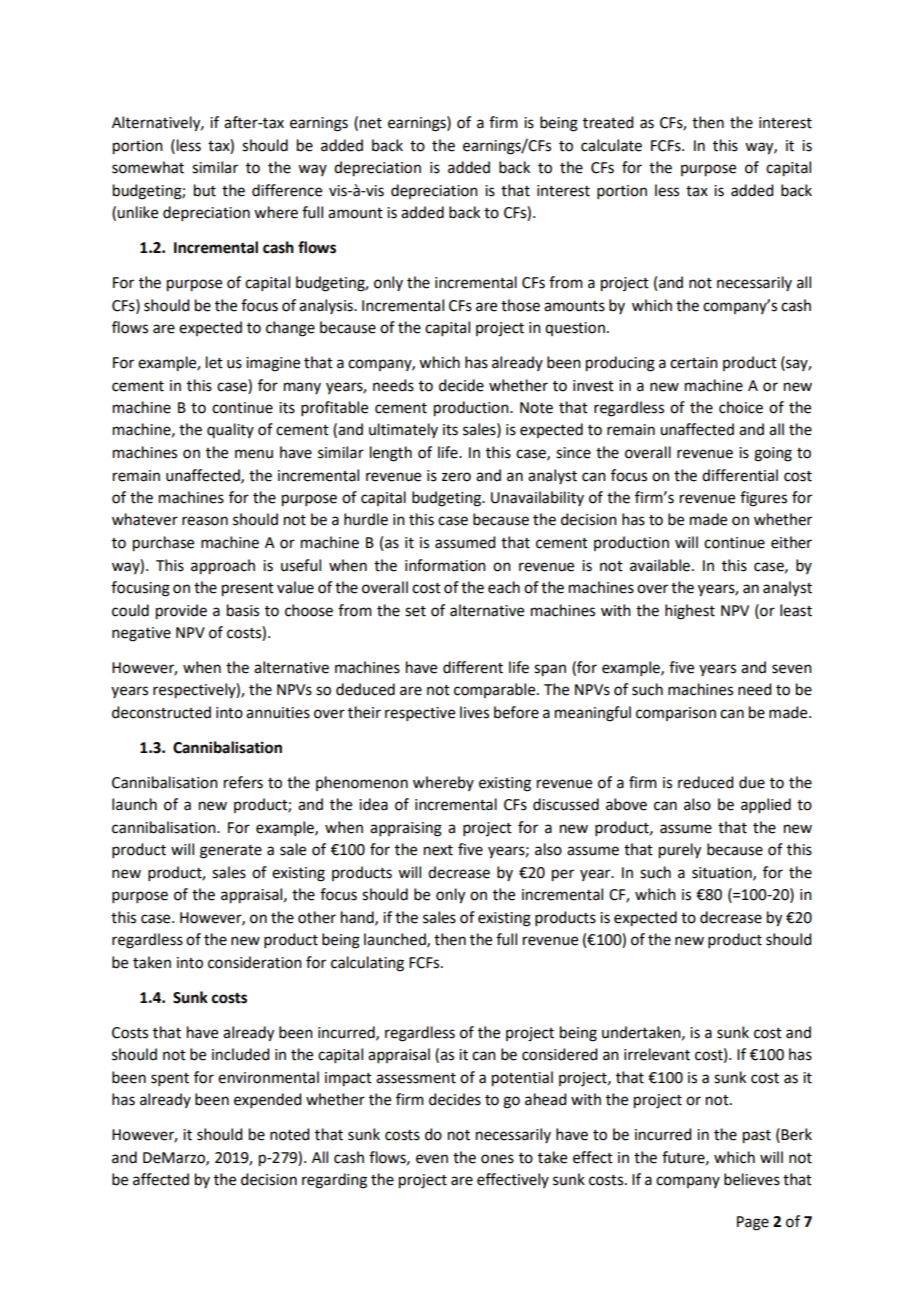 This screenshot has width=924, height=1308. Describe the element at coordinates (497, 1159) in the screenshot. I see `ones` at that location.
